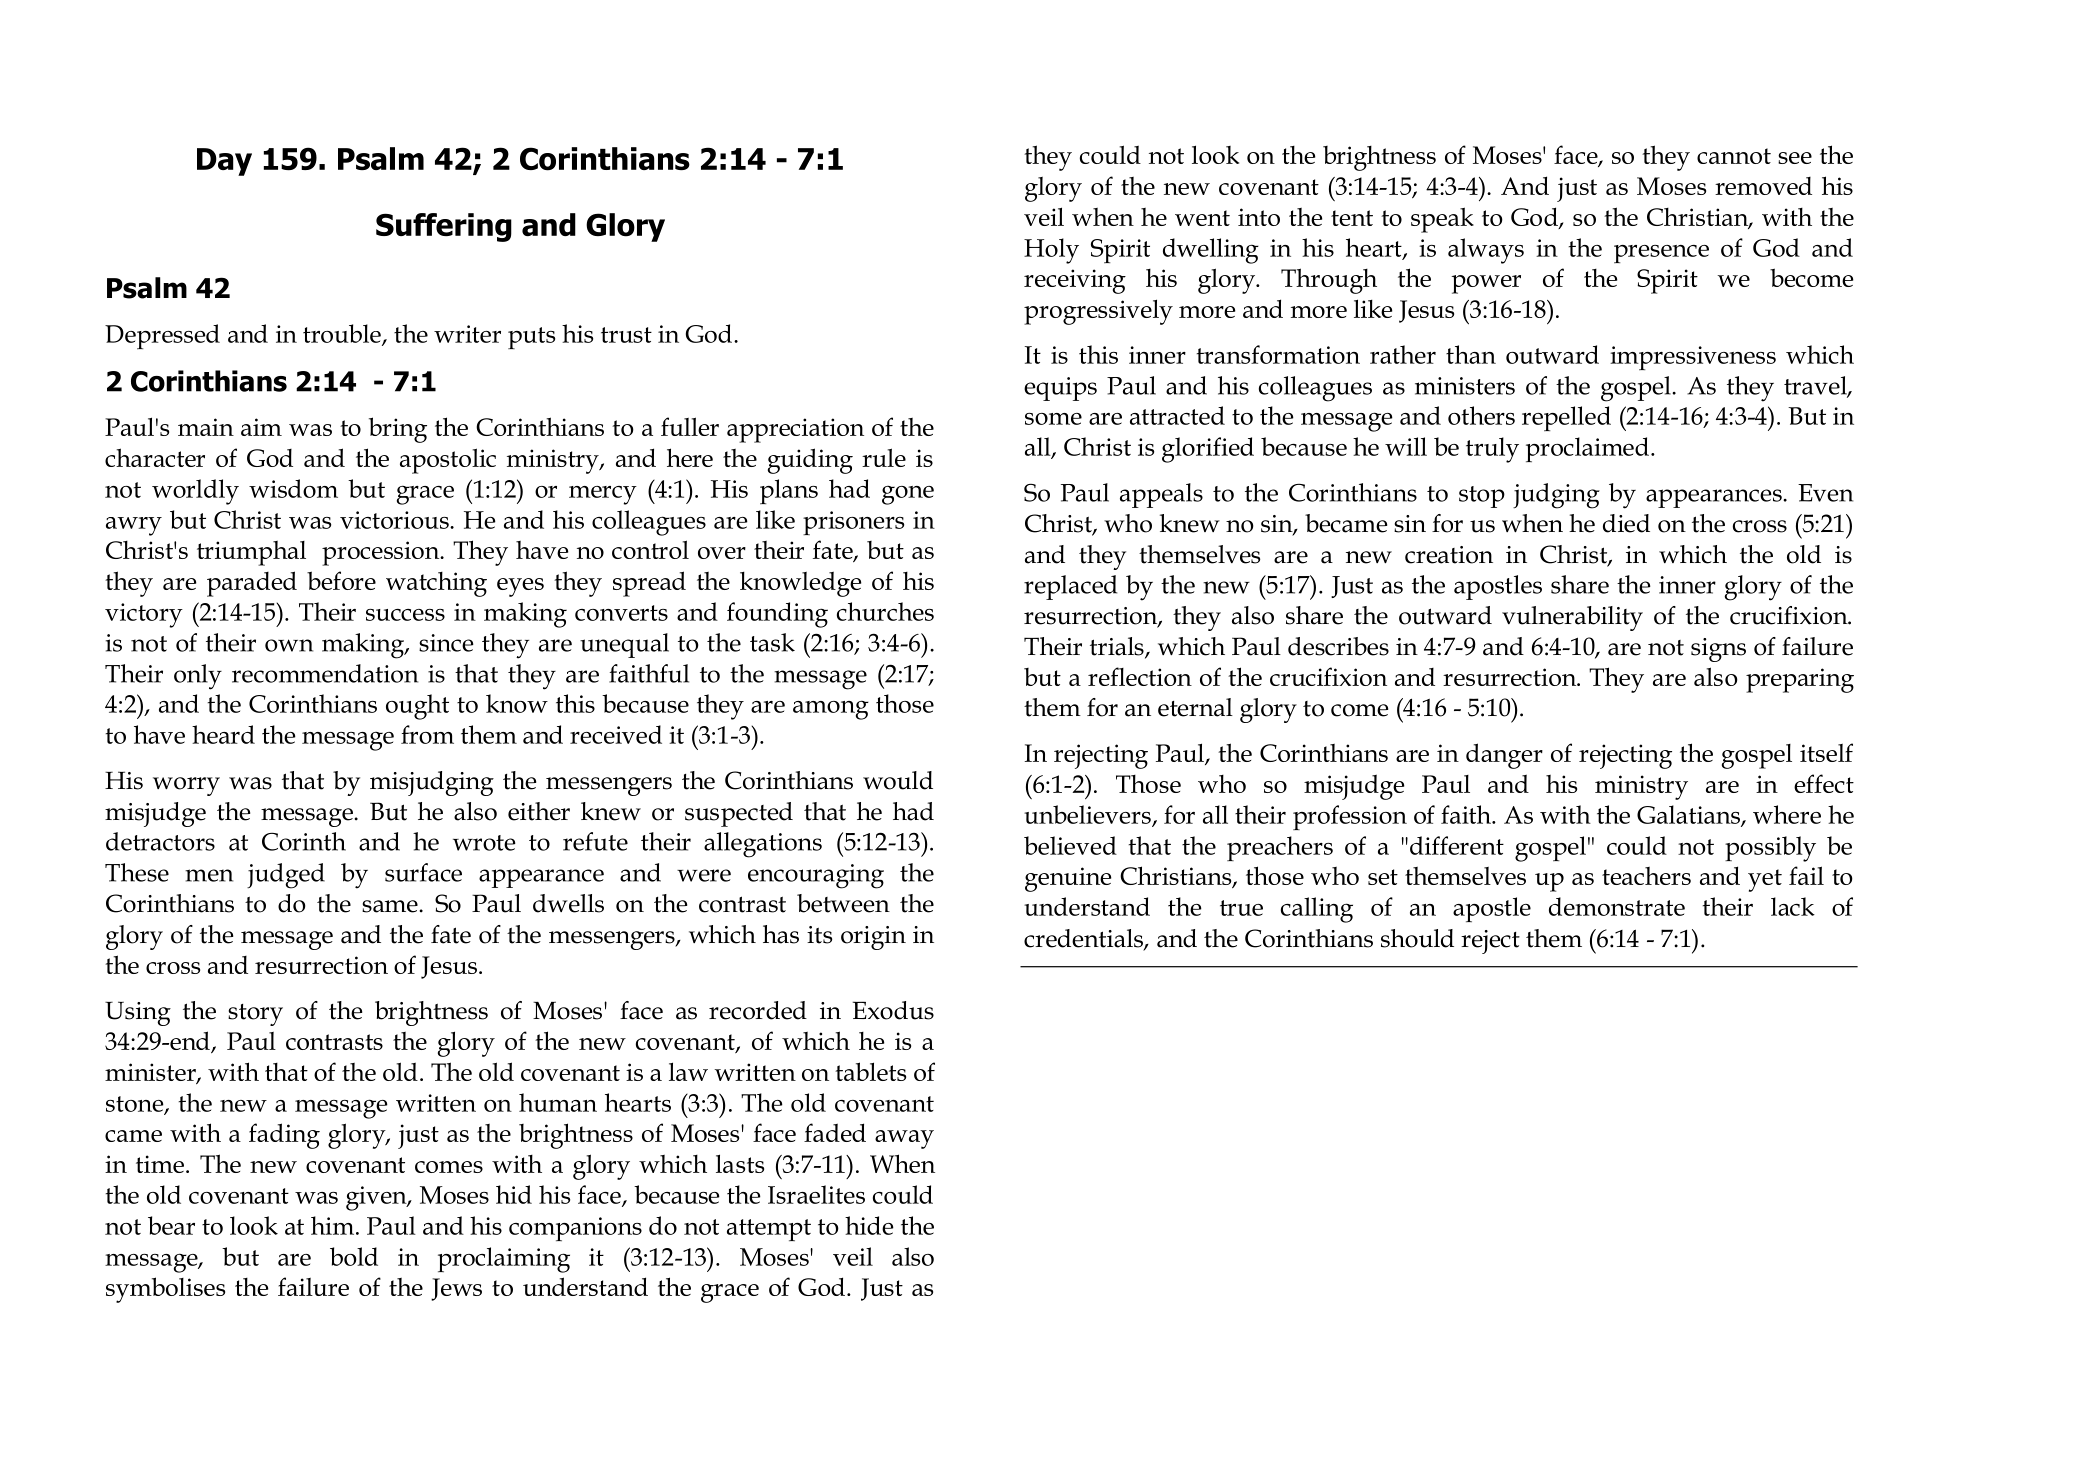 The image size is (2082, 1472). I want to click on away, so click(904, 1139).
